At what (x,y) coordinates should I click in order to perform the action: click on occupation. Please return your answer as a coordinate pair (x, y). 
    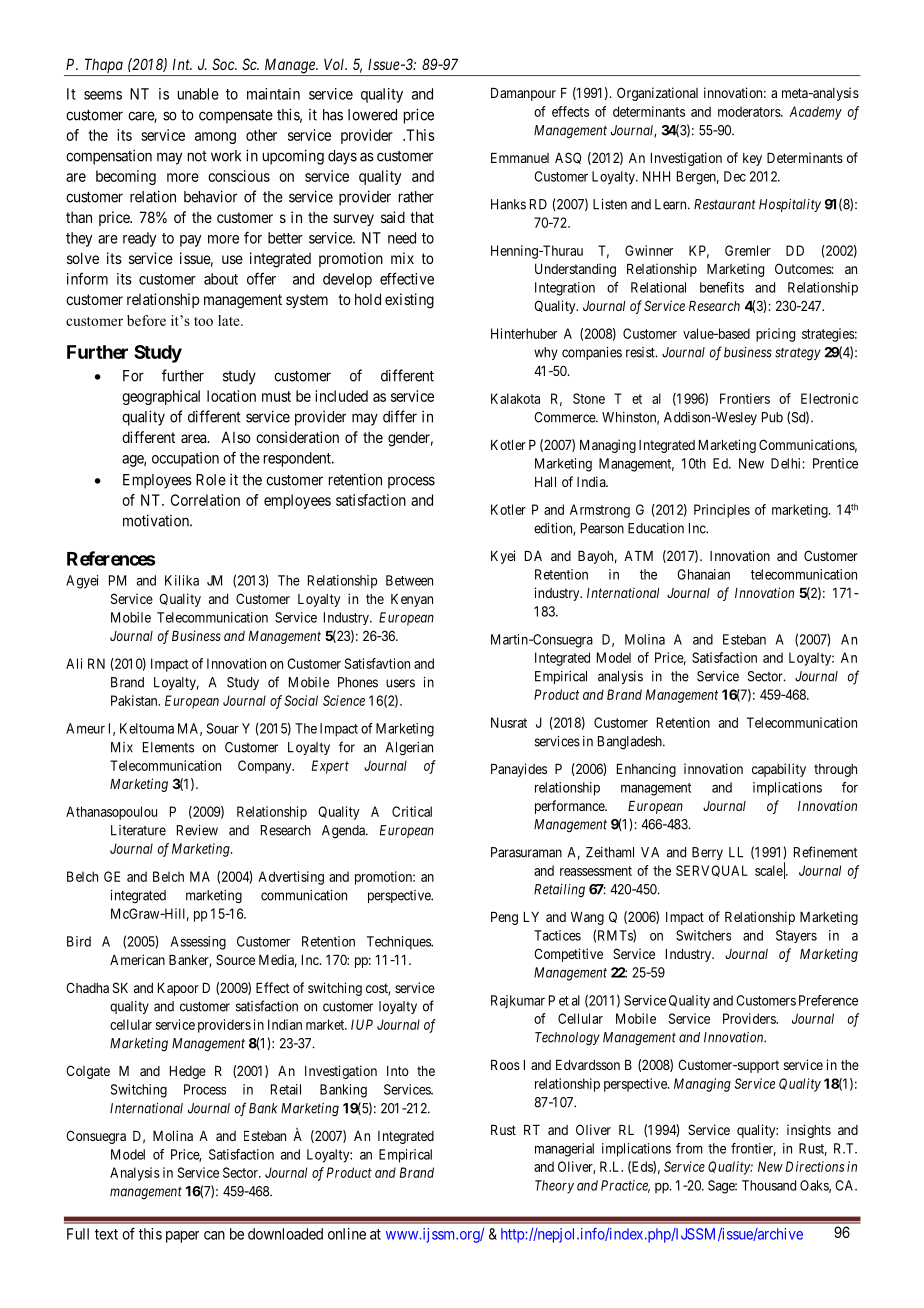
    Looking at the image, I should click on (185, 459).
